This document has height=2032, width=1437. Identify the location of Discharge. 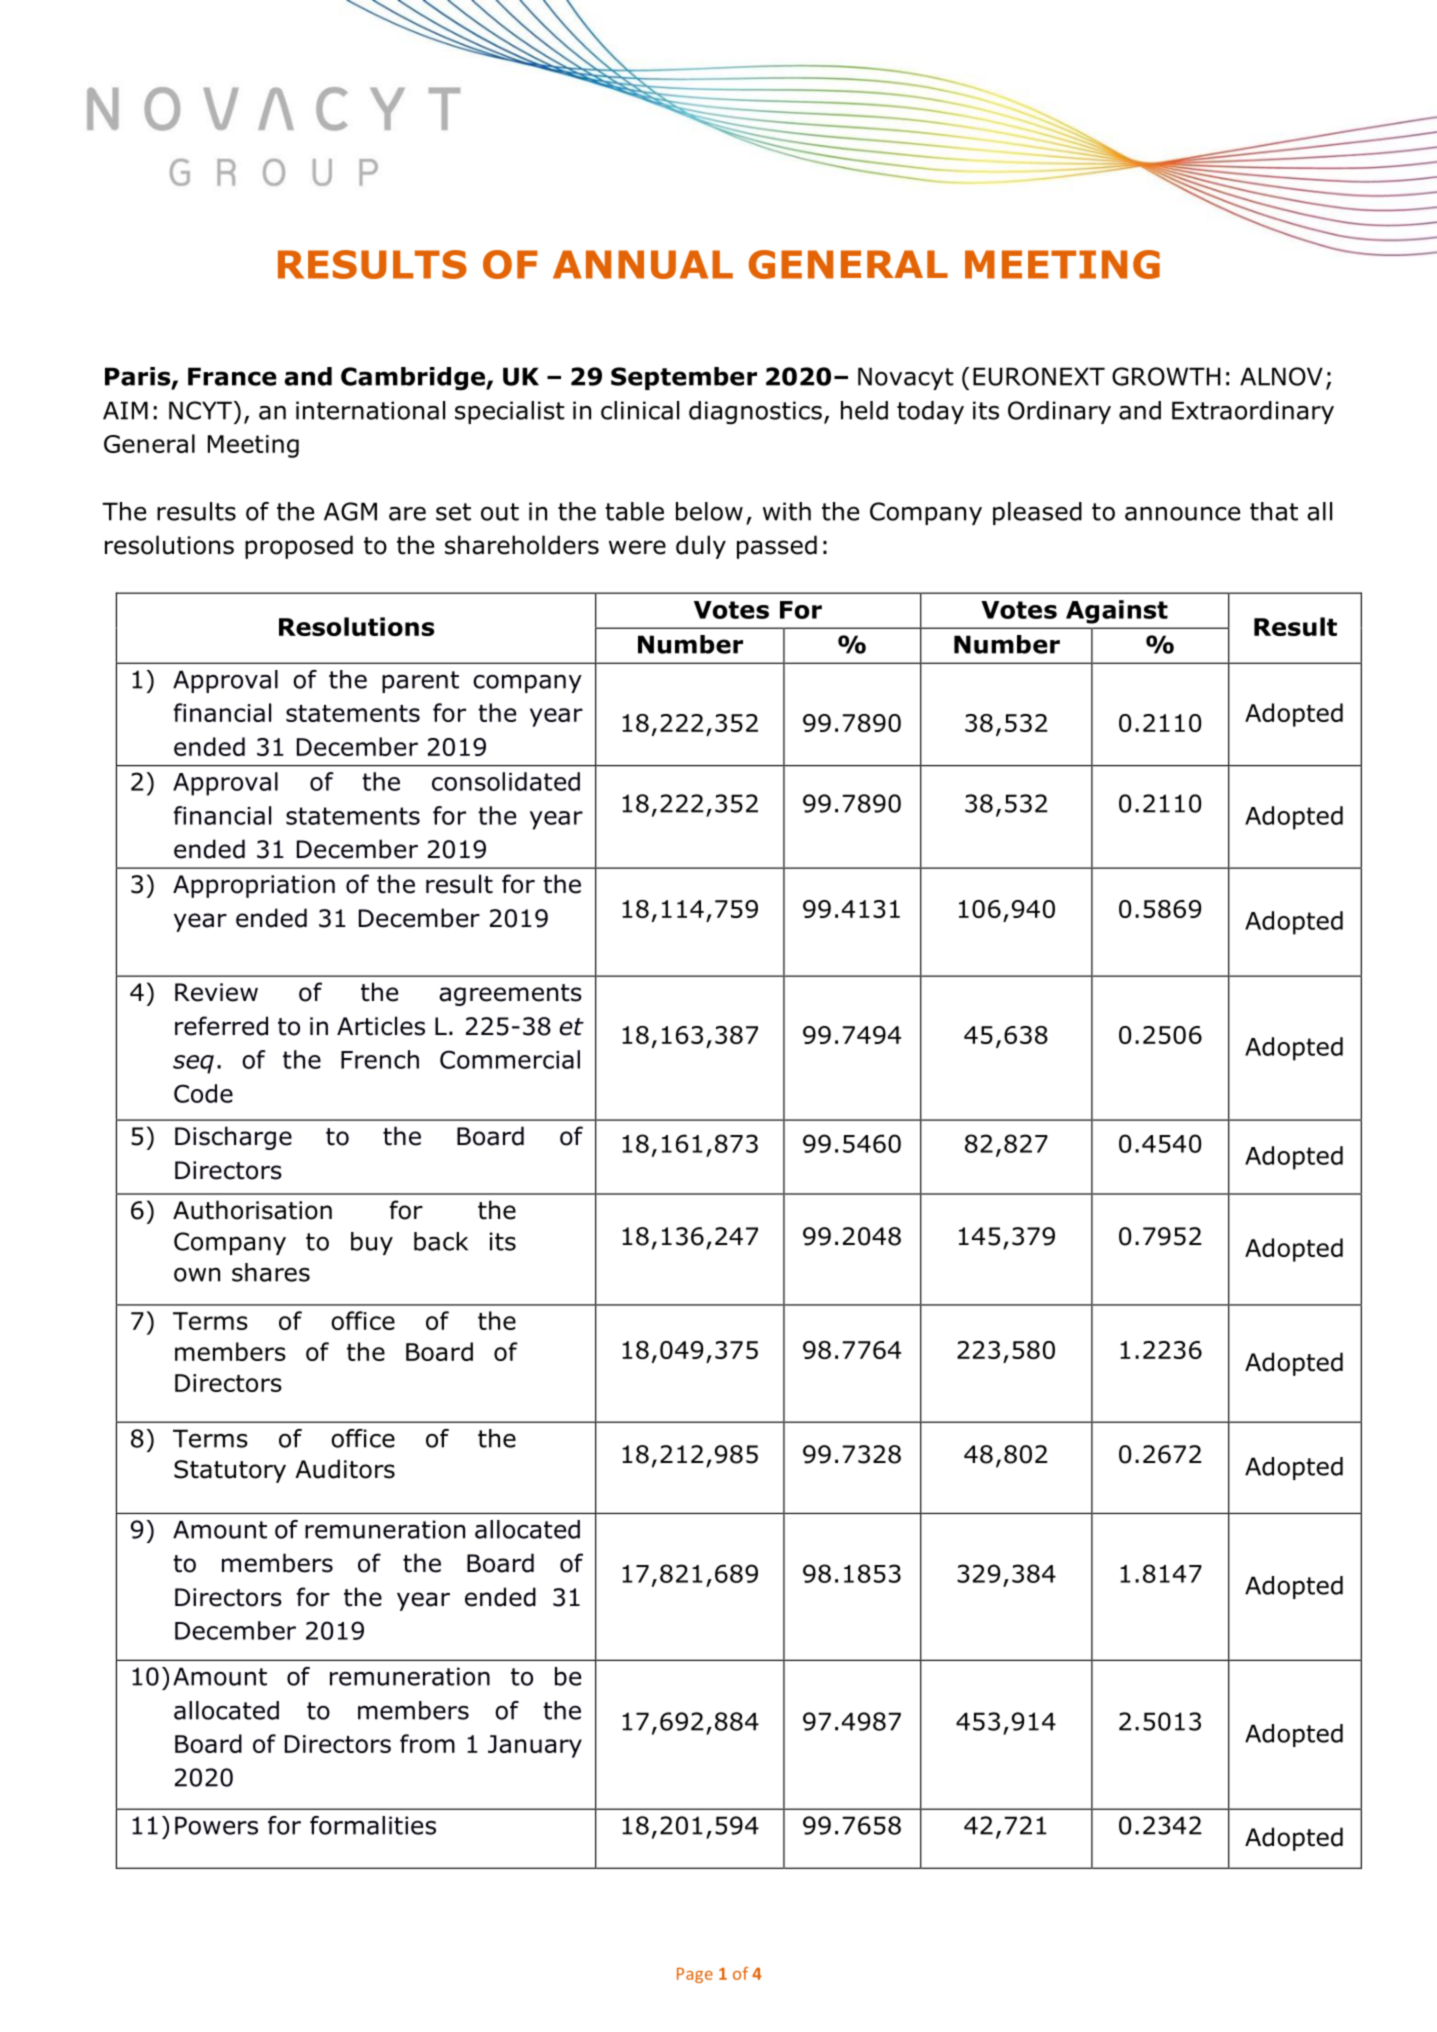
(233, 1138).
